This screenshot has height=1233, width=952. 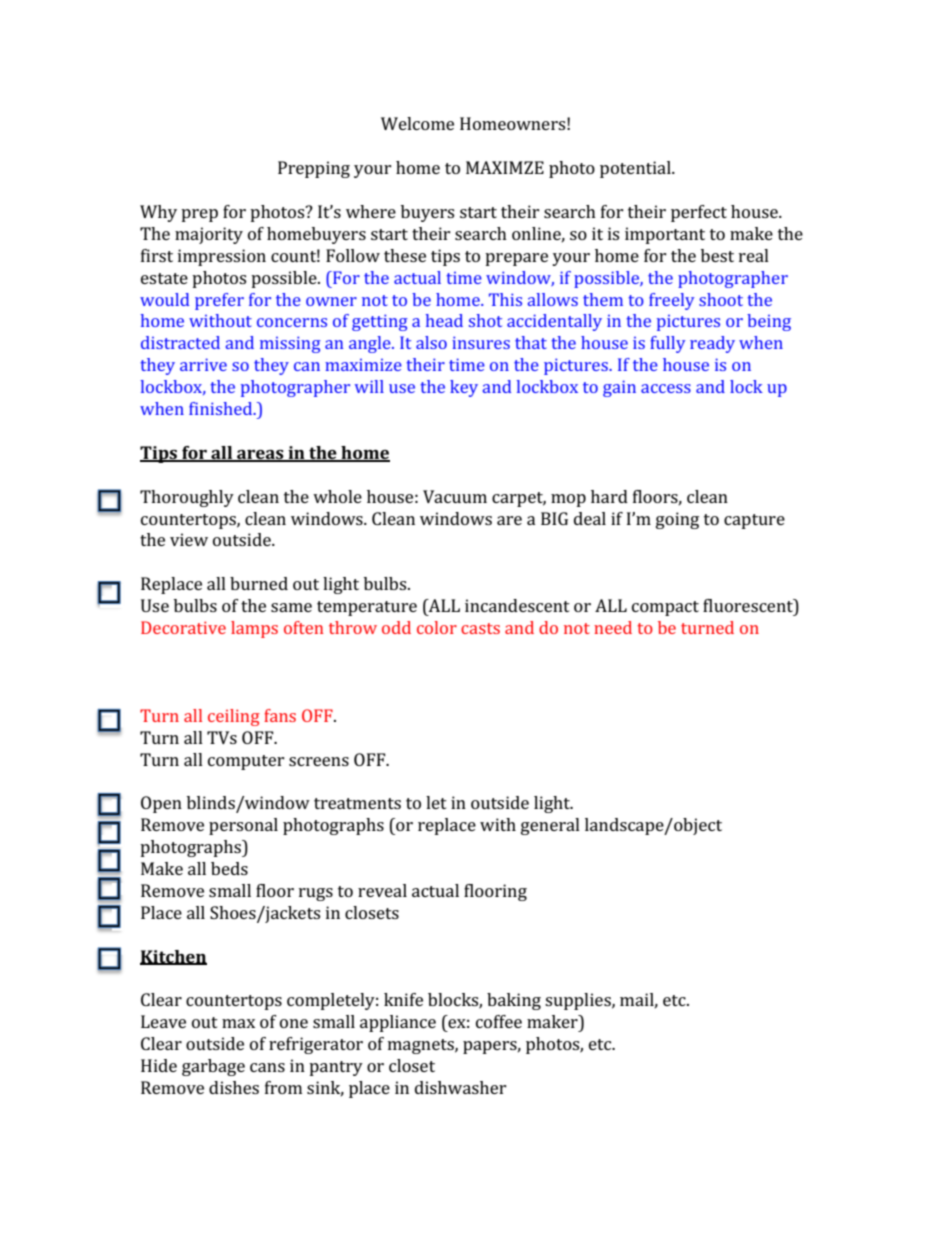 What do you see at coordinates (357, 803) in the screenshot?
I see `treatments` at bounding box center [357, 803].
